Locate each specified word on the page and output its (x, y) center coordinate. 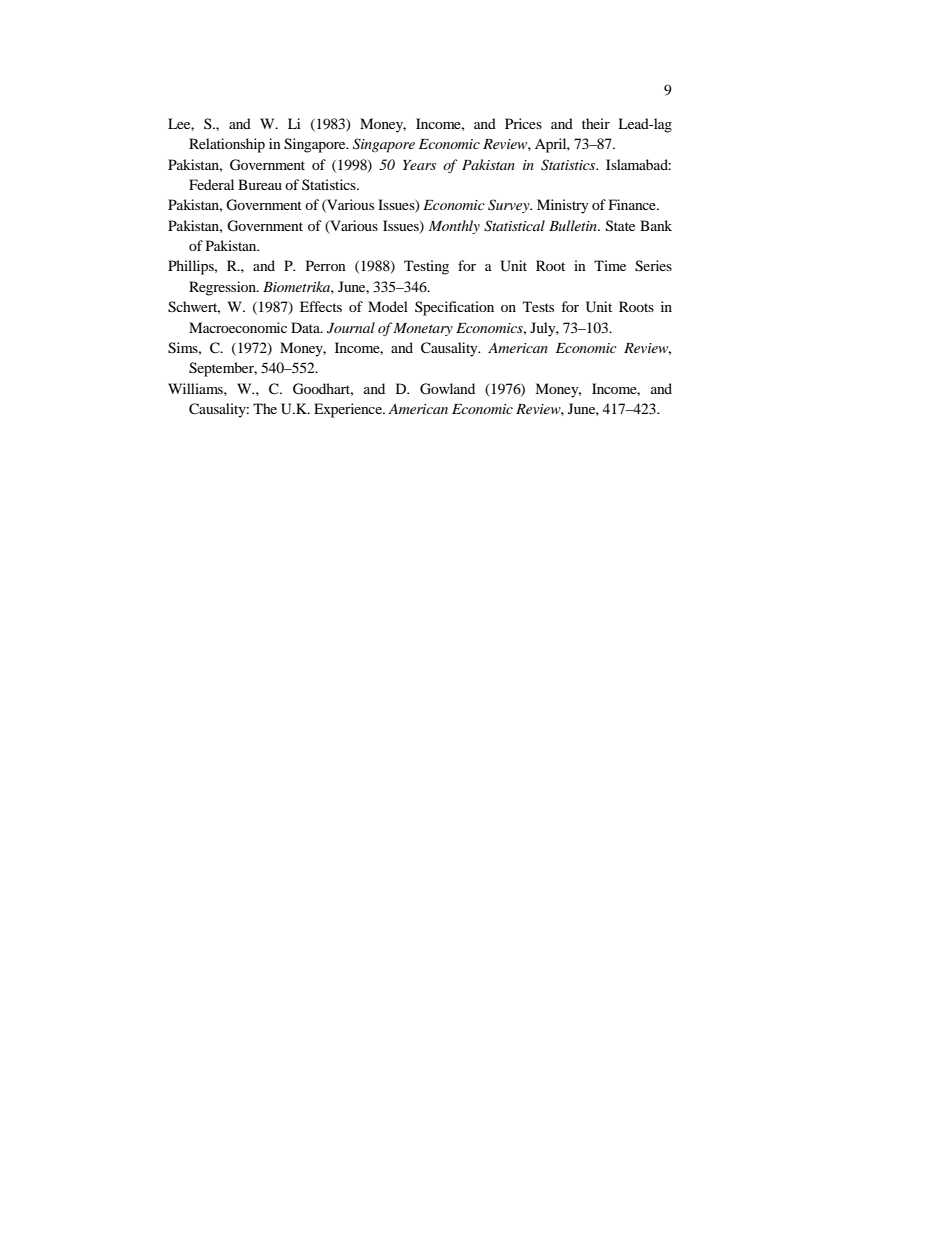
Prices (523, 123)
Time (610, 265)
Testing (426, 267)
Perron (326, 265)
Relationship (227, 145)
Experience (349, 410)
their (596, 123)
